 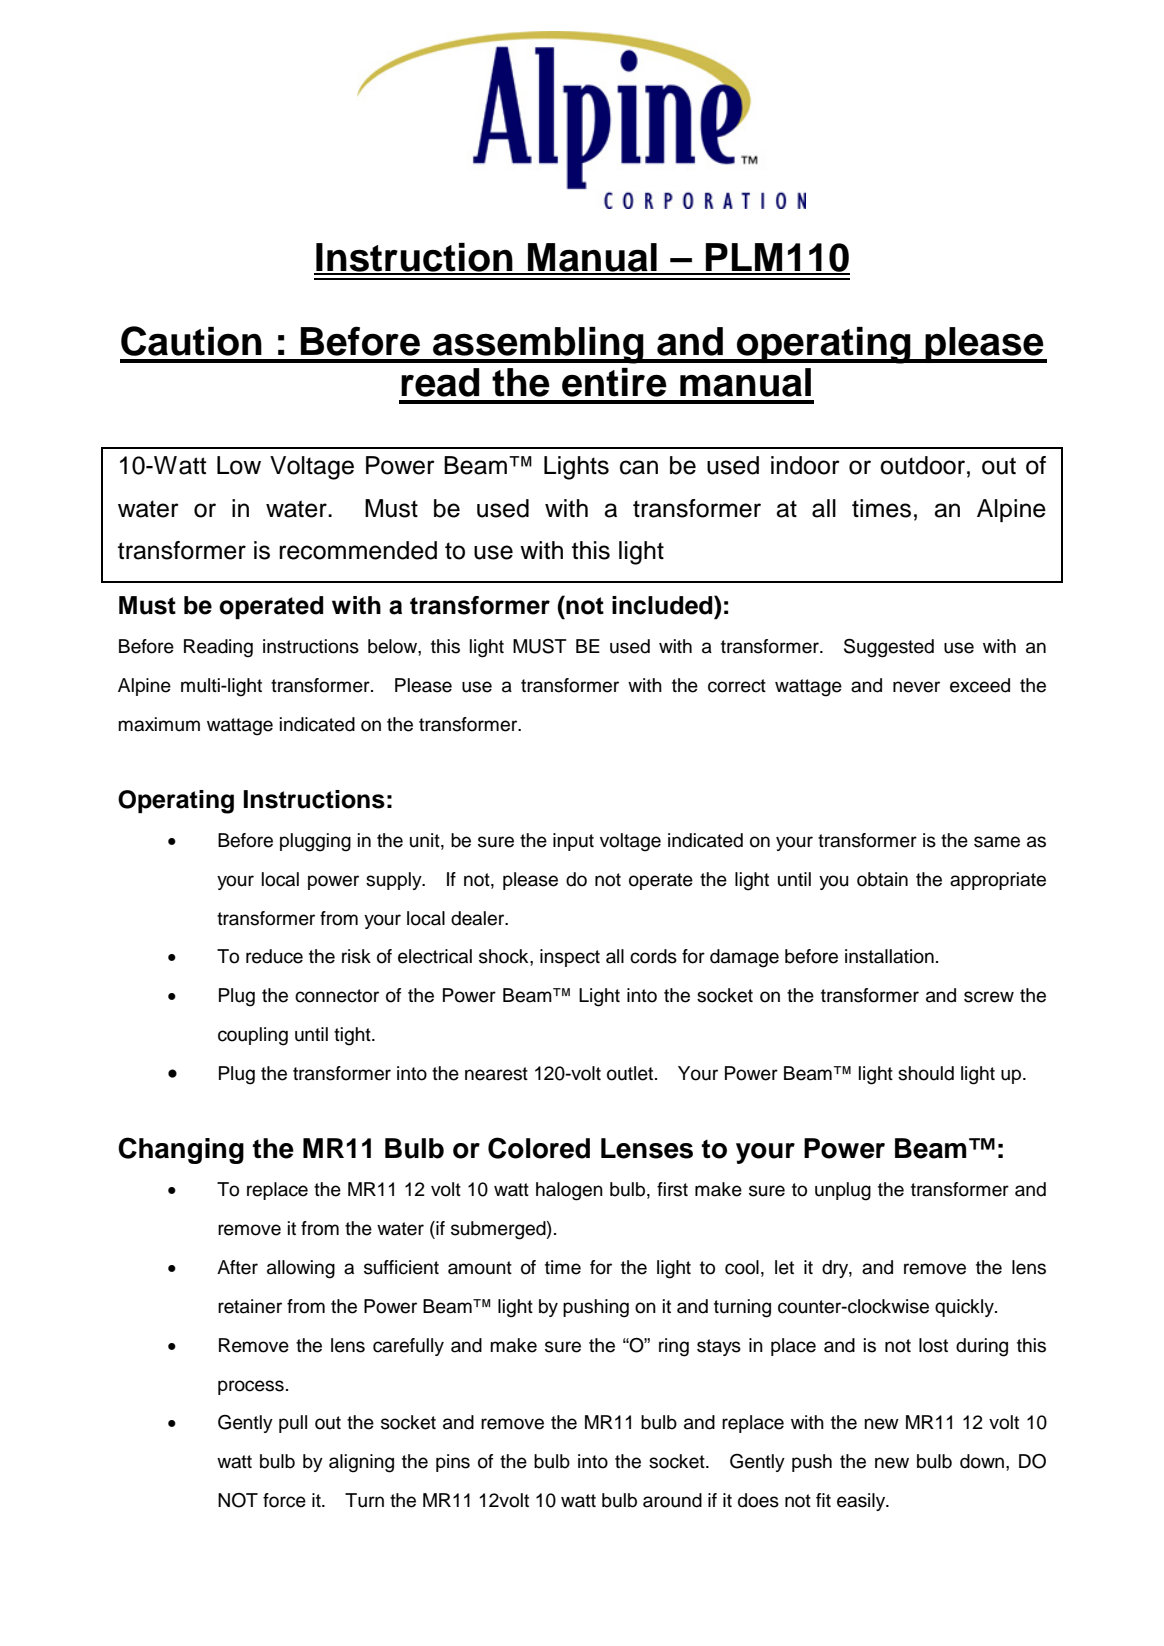 What do you see at coordinates (284, 1500) in the screenshot?
I see `force` at bounding box center [284, 1500].
